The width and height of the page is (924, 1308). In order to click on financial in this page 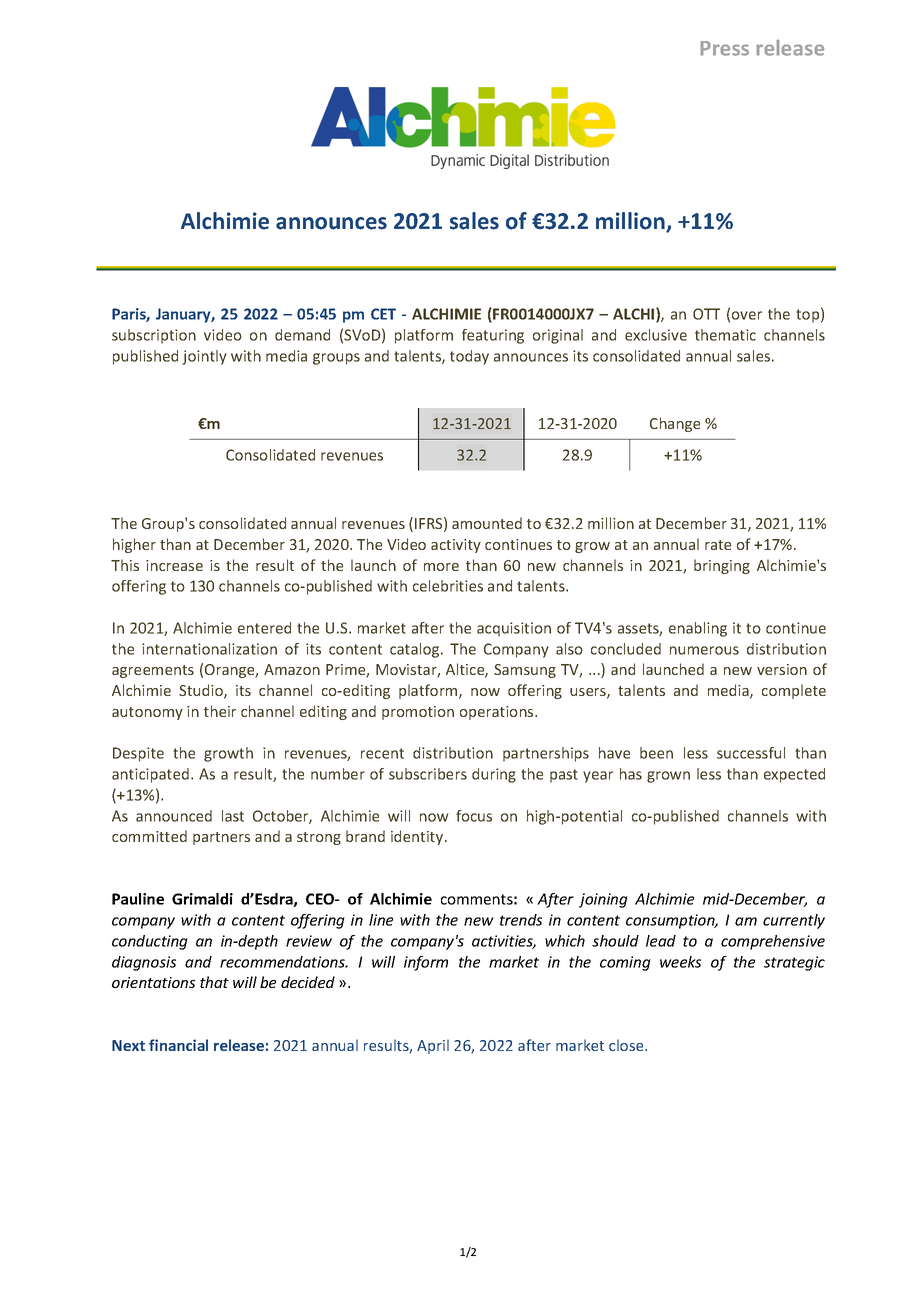, I will do `click(178, 1045)`.
